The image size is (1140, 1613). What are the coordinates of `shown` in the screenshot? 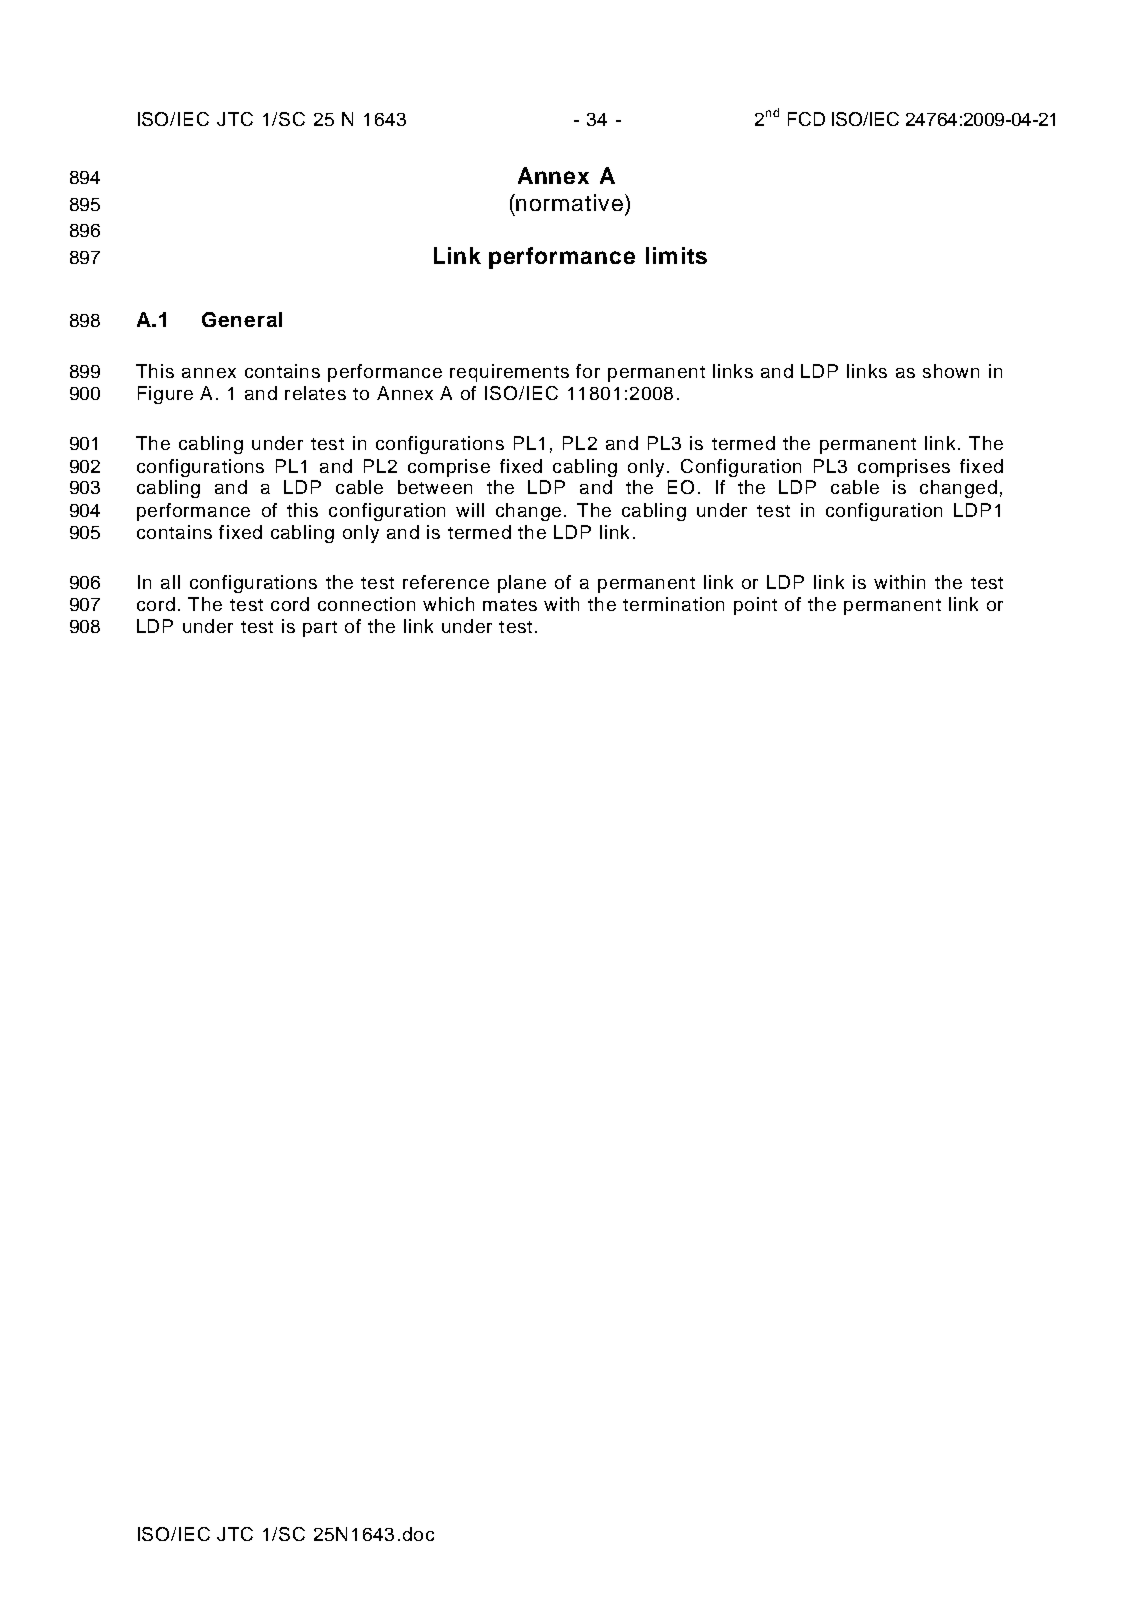 It's located at (951, 371).
